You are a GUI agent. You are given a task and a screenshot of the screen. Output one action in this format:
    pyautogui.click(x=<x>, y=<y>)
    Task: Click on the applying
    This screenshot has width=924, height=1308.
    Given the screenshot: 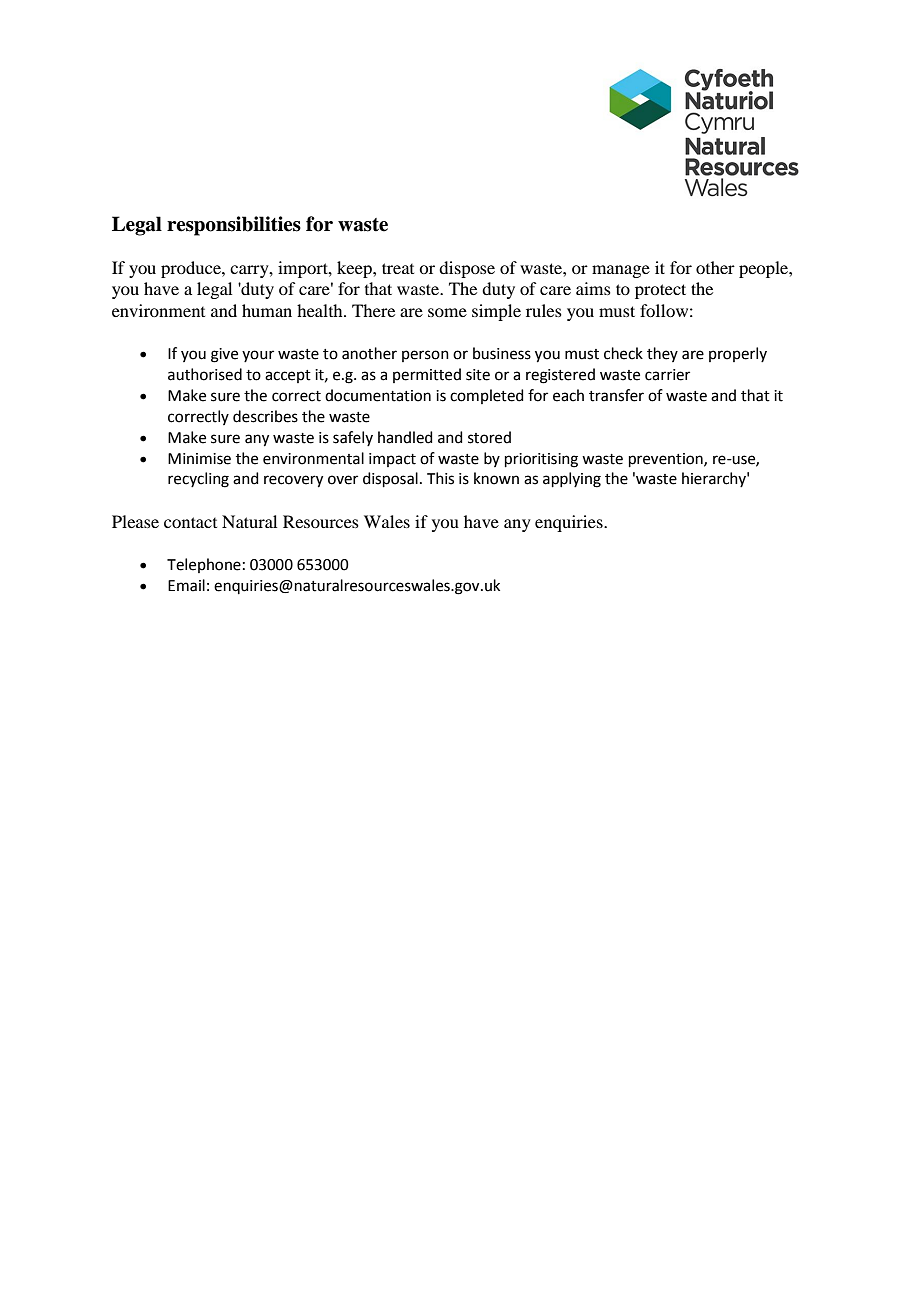 What is the action you would take?
    pyautogui.click(x=572, y=480)
